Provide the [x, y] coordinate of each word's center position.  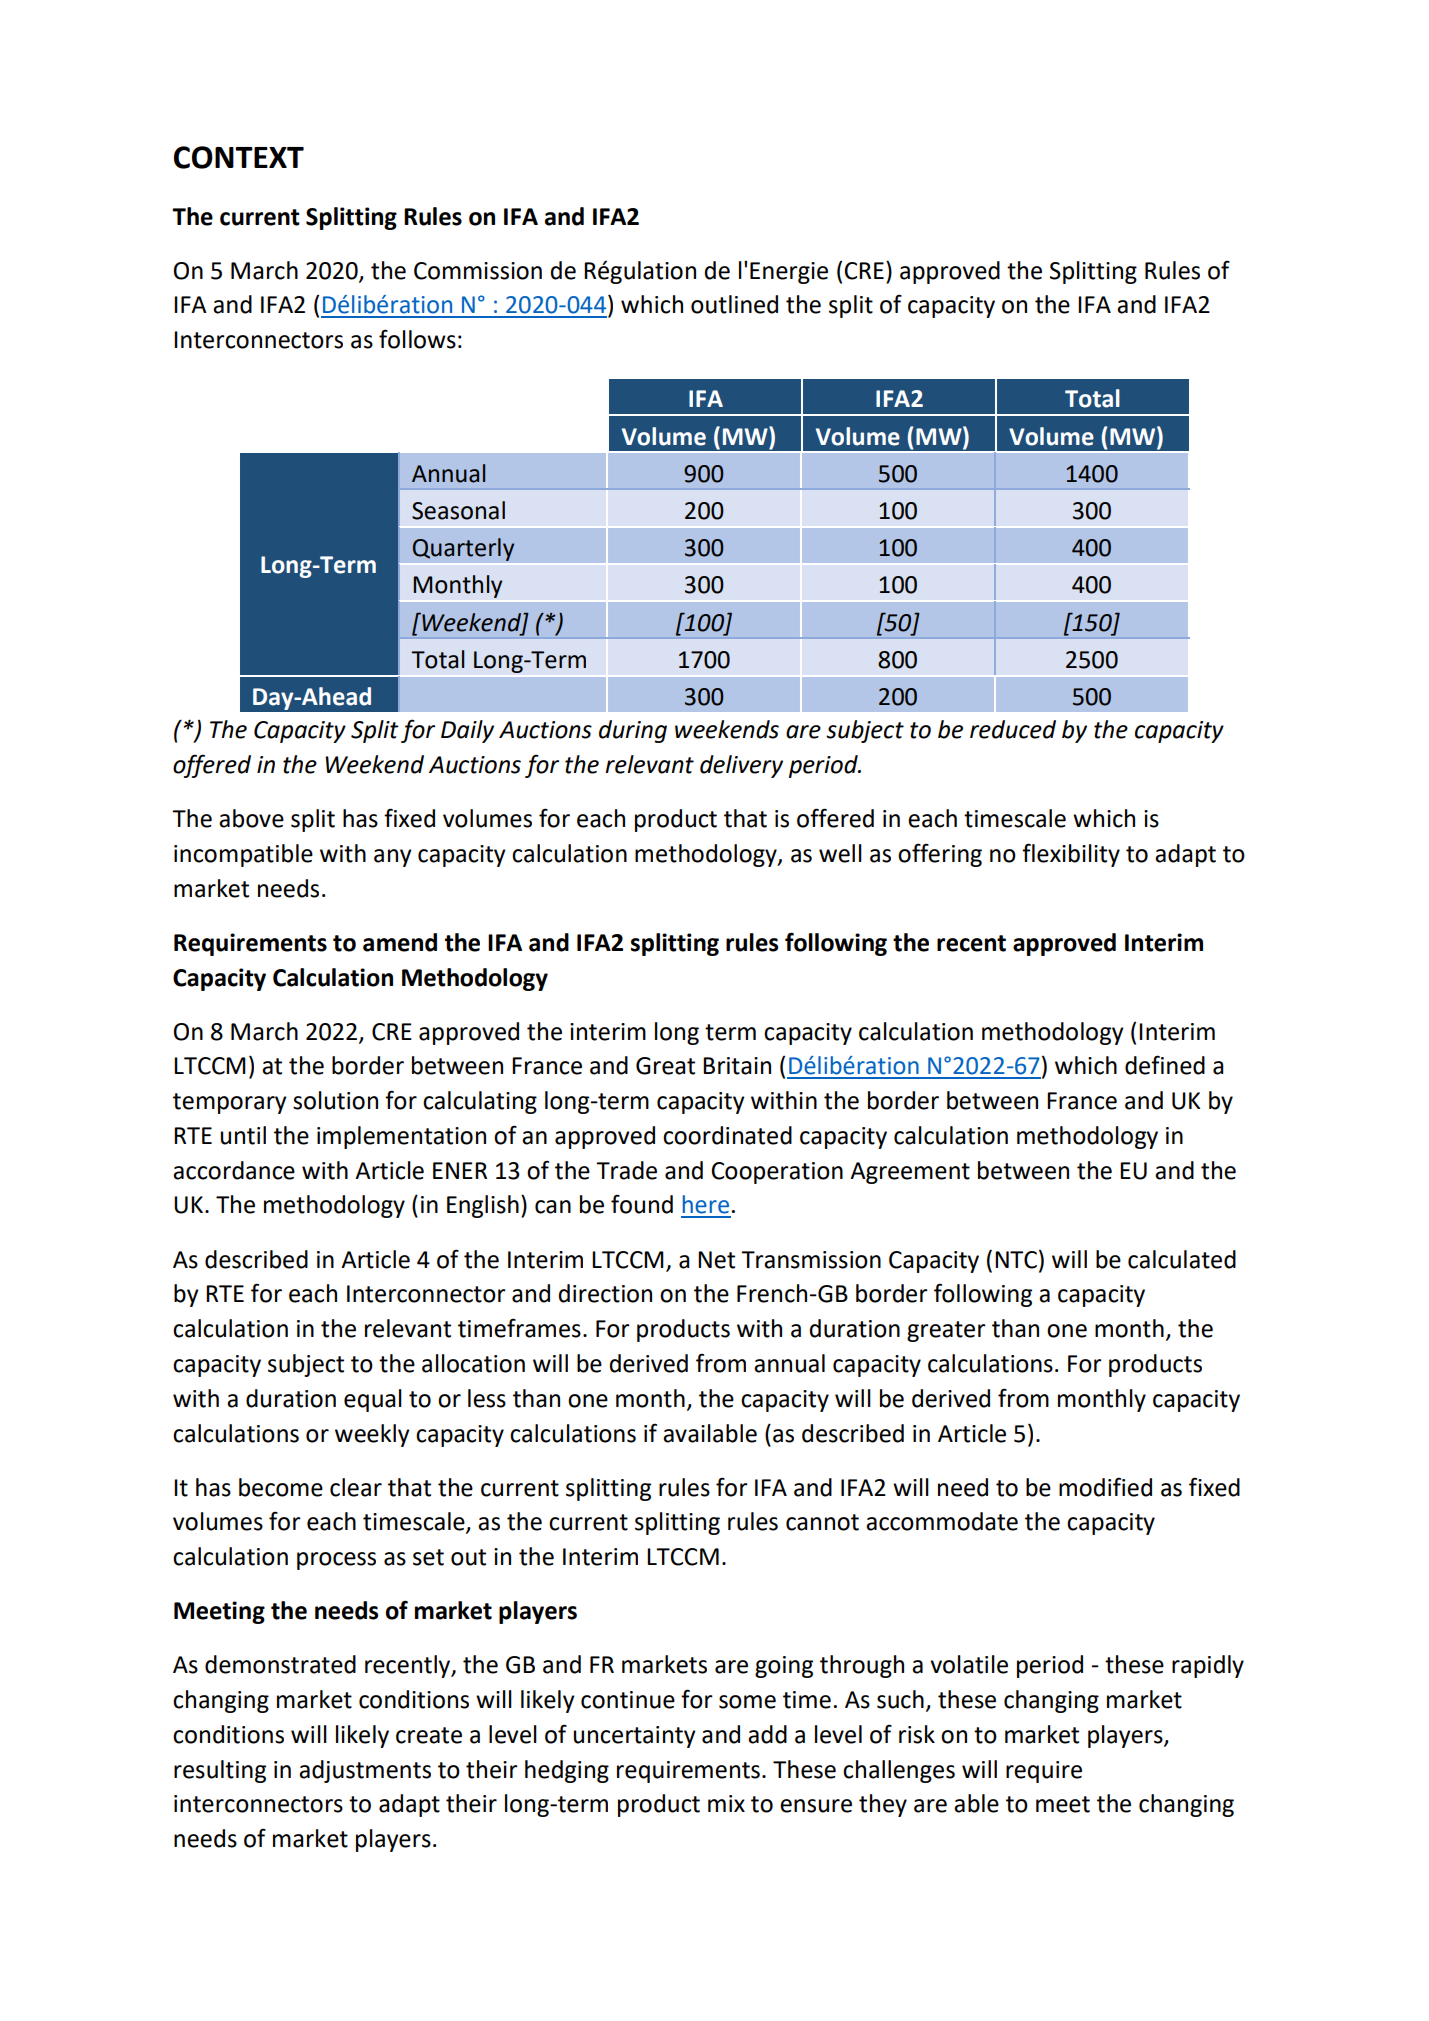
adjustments [365, 1771]
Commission [478, 271]
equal [373, 1400]
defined [1165, 1065]
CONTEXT [239, 157]
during [633, 731]
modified [1105, 1487]
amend [400, 942]
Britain [737, 1066]
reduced [1013, 729]
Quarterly [463, 549]
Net [716, 1260]
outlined [734, 304]
